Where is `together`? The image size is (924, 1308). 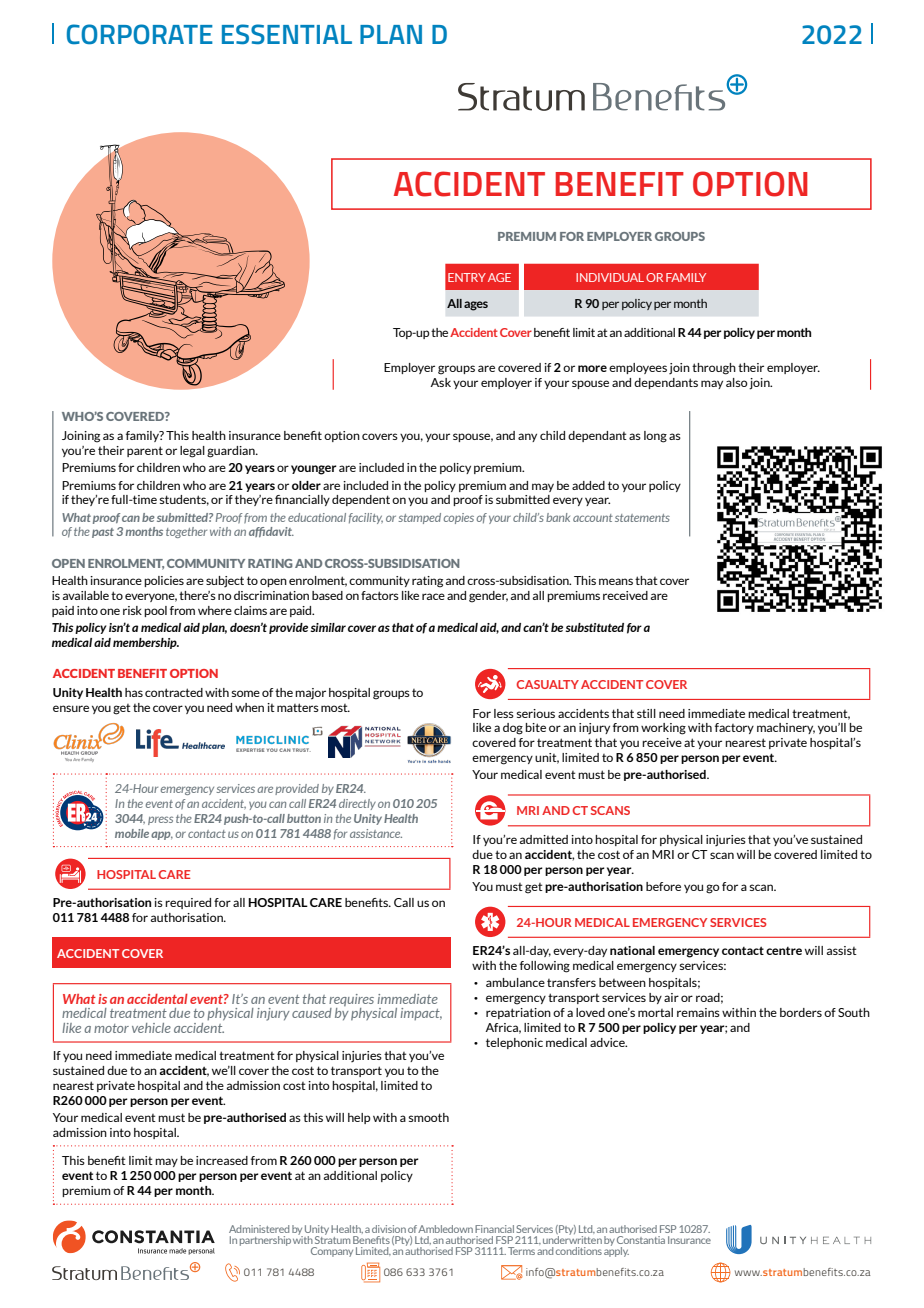
together is located at coordinates (186, 532).
